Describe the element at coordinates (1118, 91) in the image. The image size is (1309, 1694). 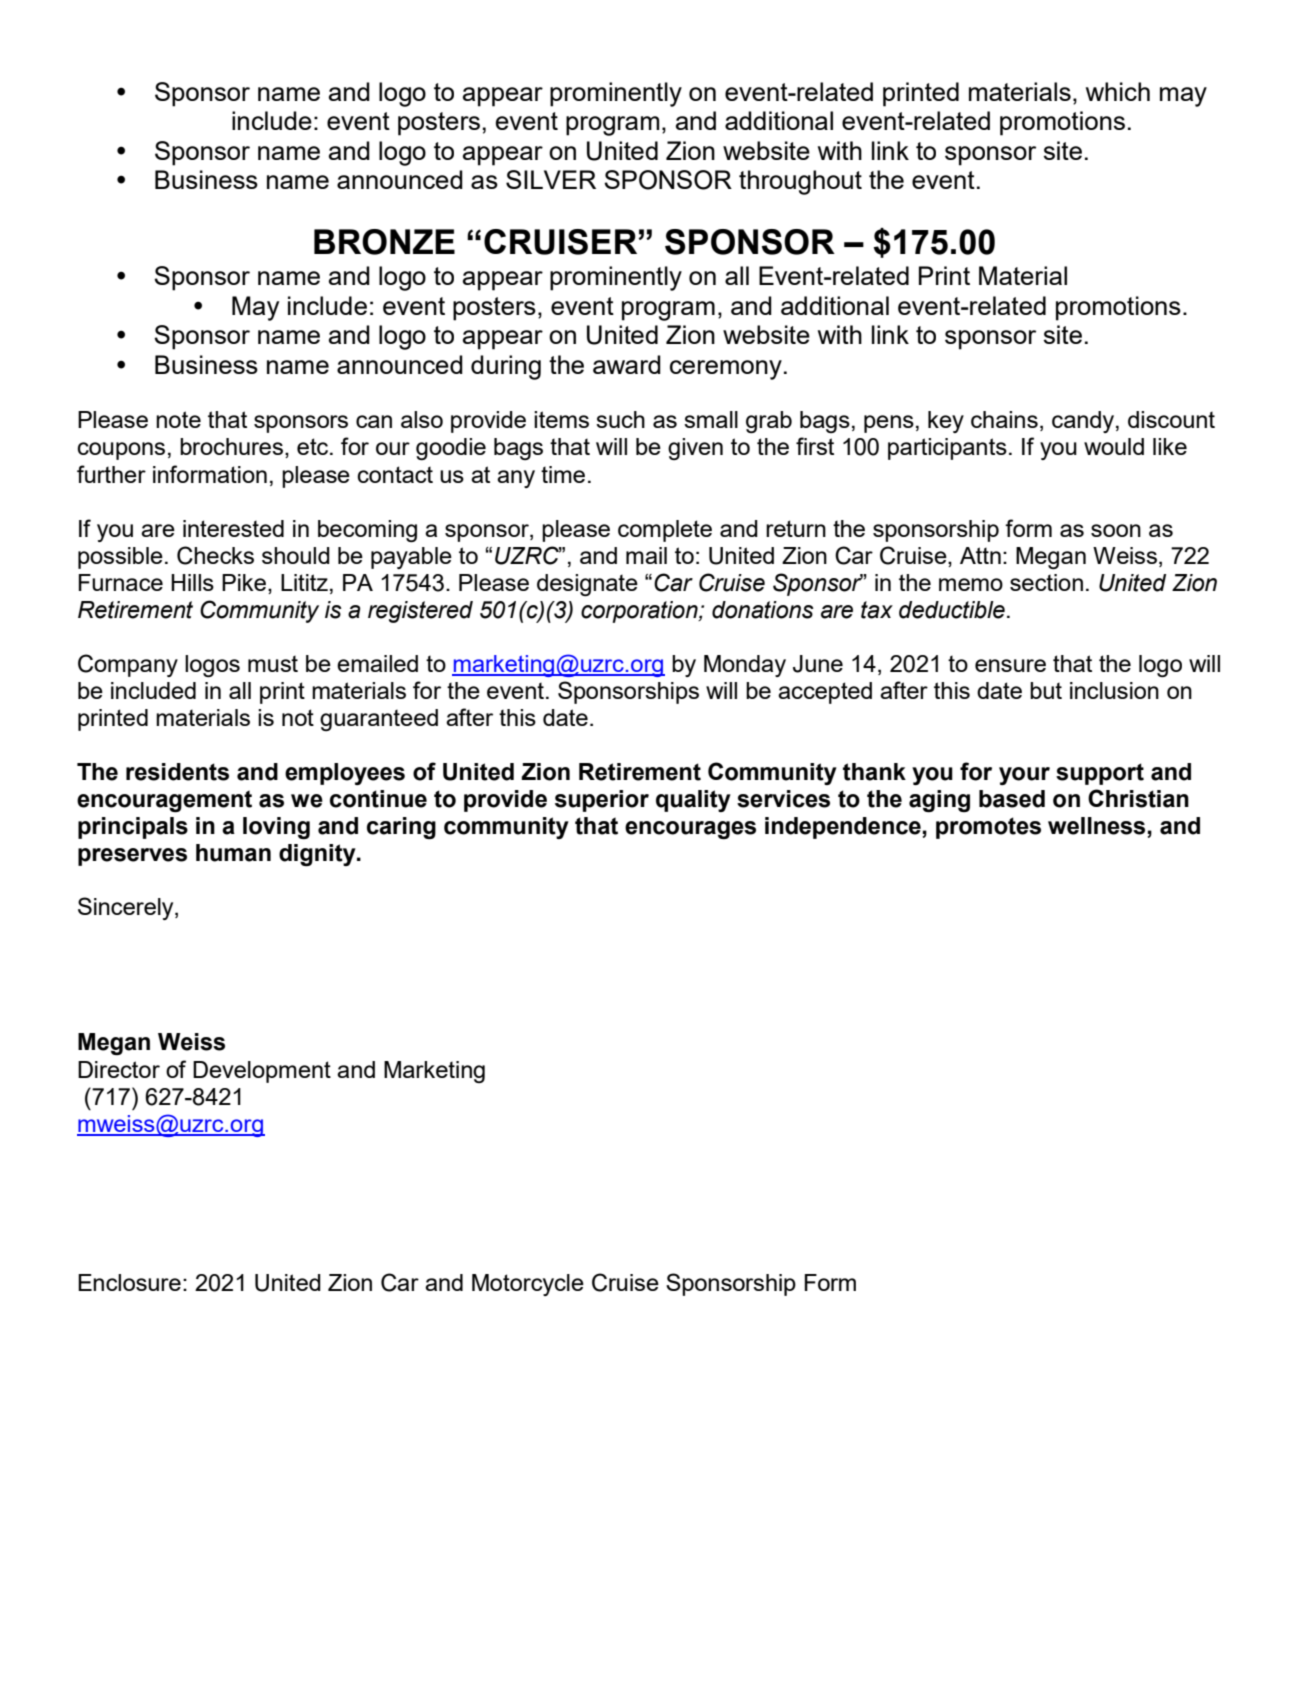
I see `which` at that location.
